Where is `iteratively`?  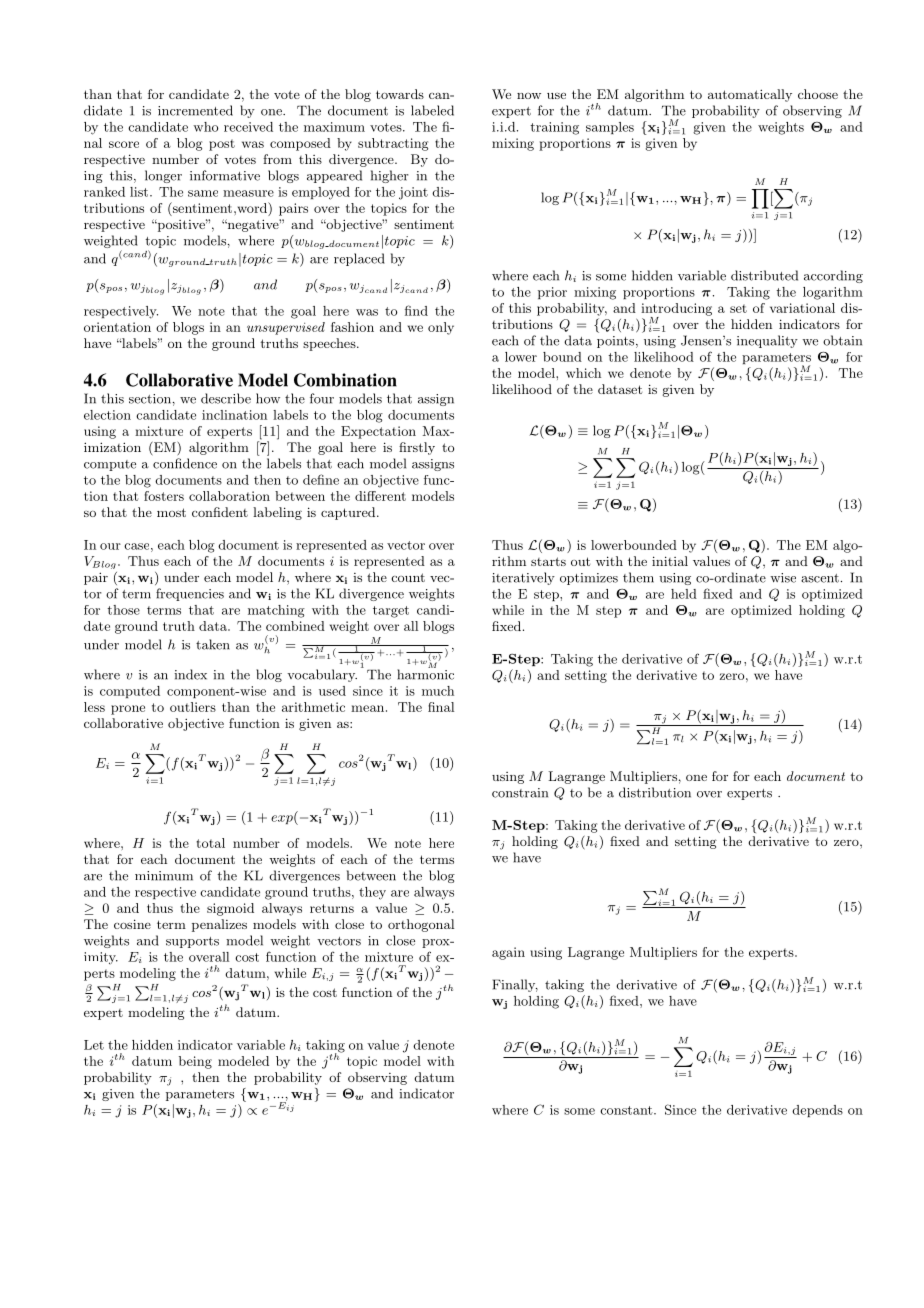
iteratively is located at coordinates (523, 578).
